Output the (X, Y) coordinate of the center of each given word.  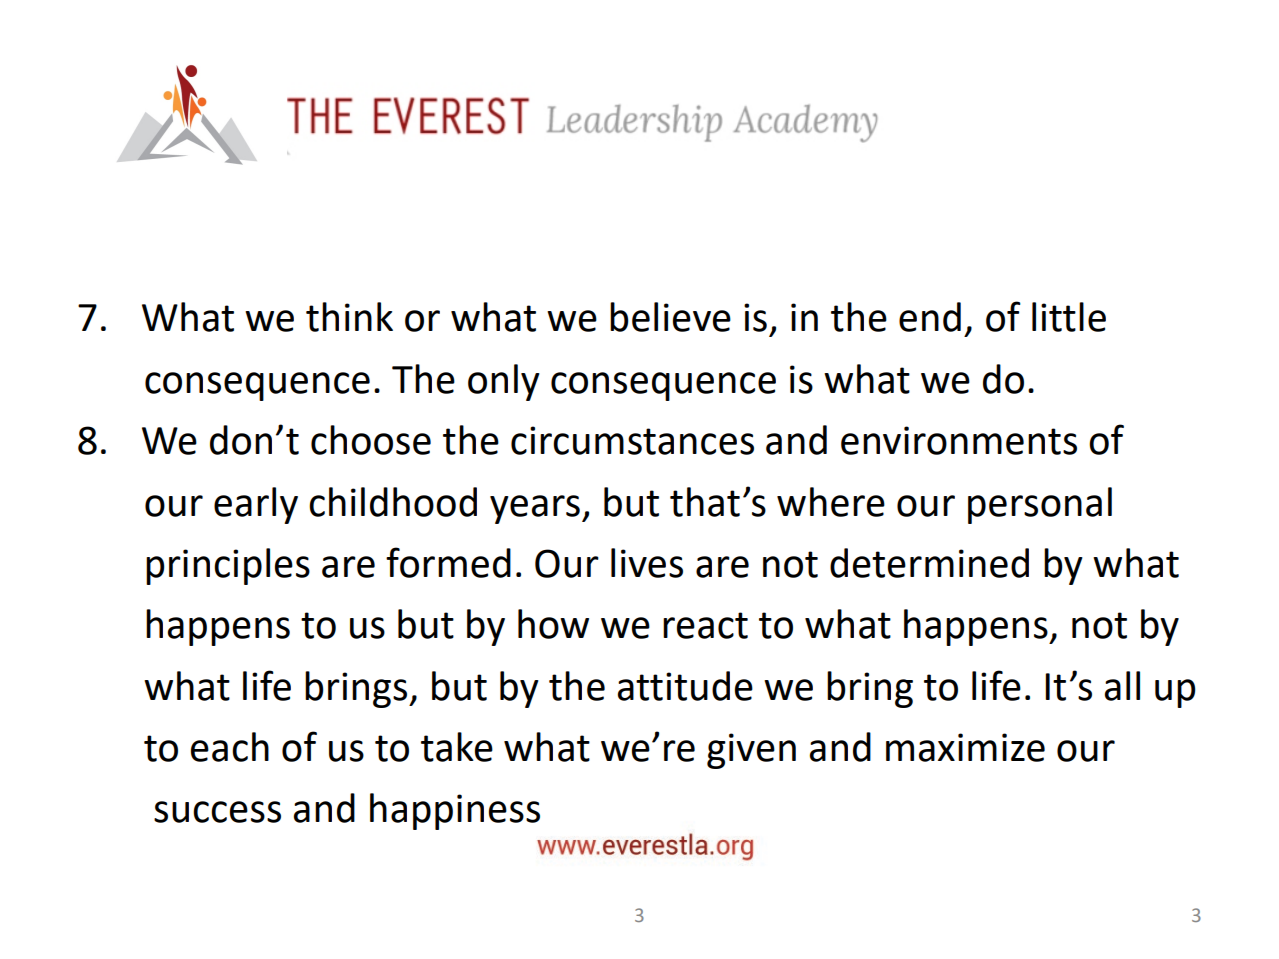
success (217, 812)
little (1069, 317)
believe (670, 317)
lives (647, 563)
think (349, 317)
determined (929, 563)
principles (228, 566)
